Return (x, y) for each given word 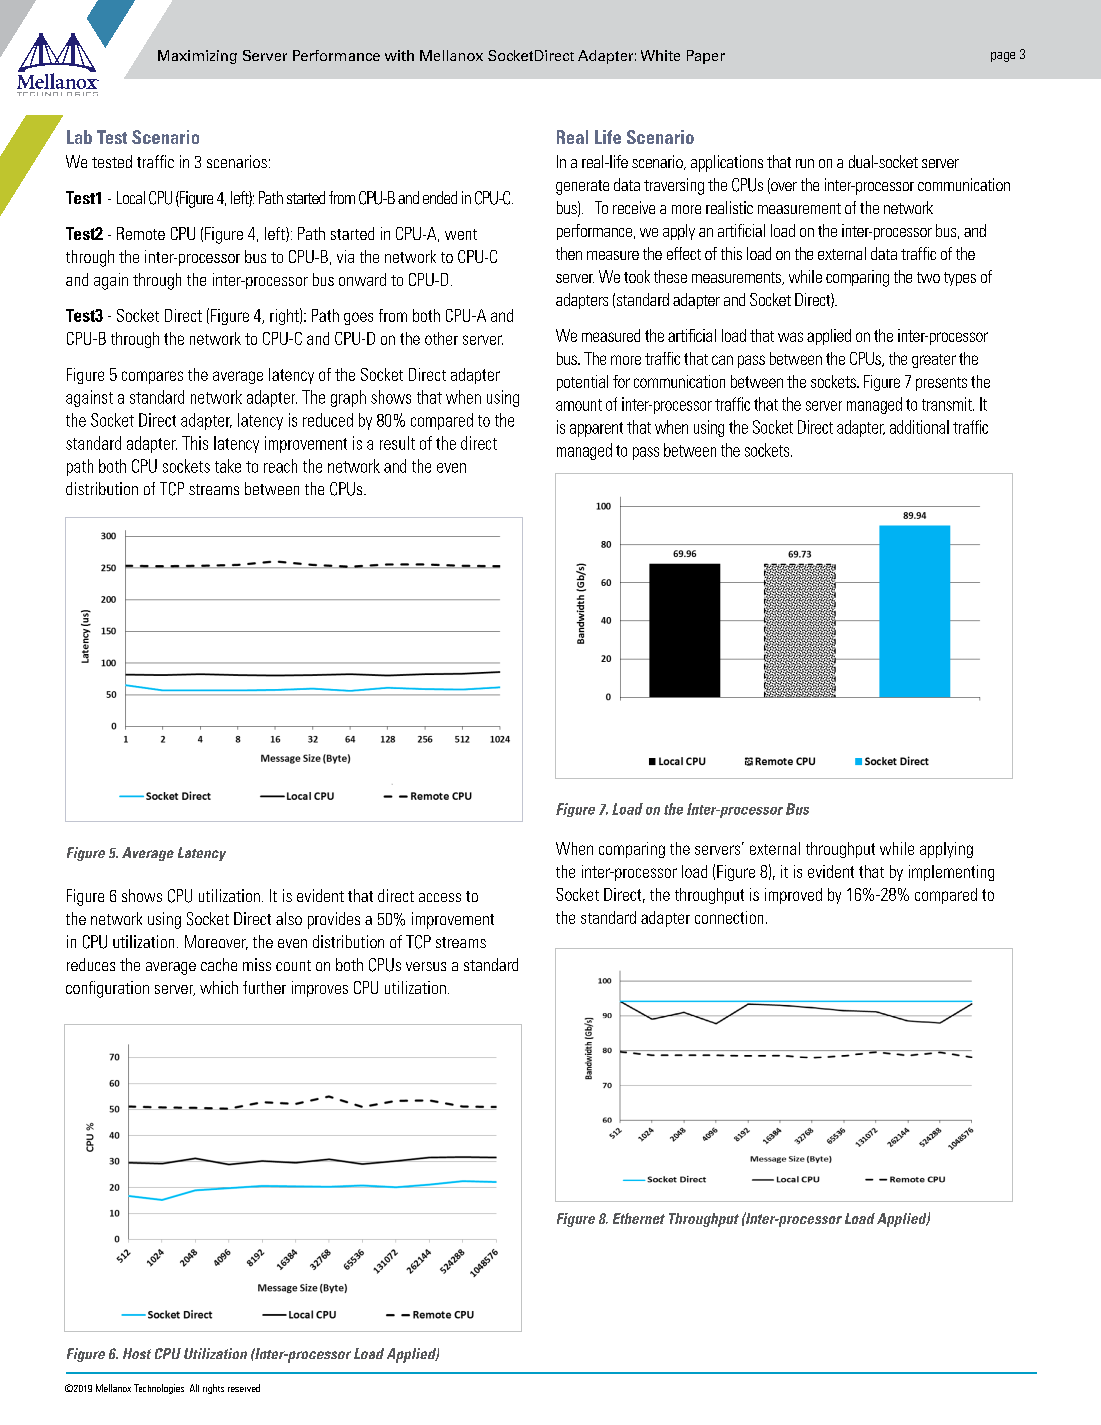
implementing (951, 873)
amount (579, 405)
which (219, 987)
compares (152, 377)
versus (426, 966)
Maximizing (197, 57)
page (1003, 57)
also (289, 918)
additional (919, 427)
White (660, 55)
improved (793, 896)
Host (137, 1353)
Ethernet (639, 1218)
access (440, 897)
